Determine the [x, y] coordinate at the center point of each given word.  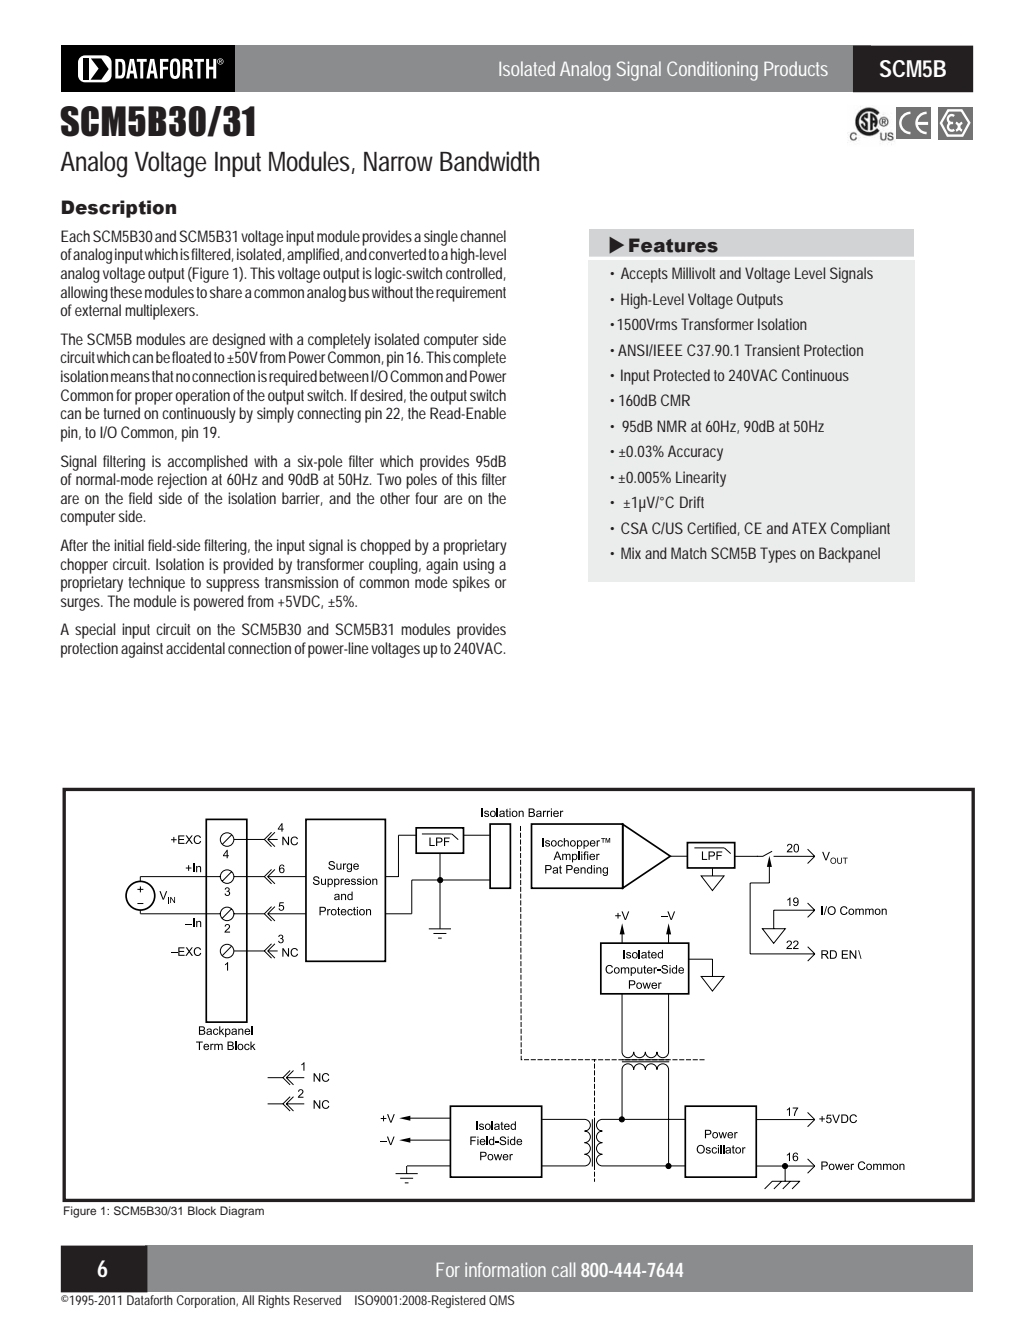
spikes [471, 584]
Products [796, 68]
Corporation [207, 1301]
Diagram [242, 1212]
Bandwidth [489, 161]
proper [154, 398]
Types [778, 555]
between [344, 376]
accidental [195, 648]
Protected [682, 375]
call [563, 1269]
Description [119, 209]
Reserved [317, 1300]
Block [202, 1210]
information [505, 1269]
